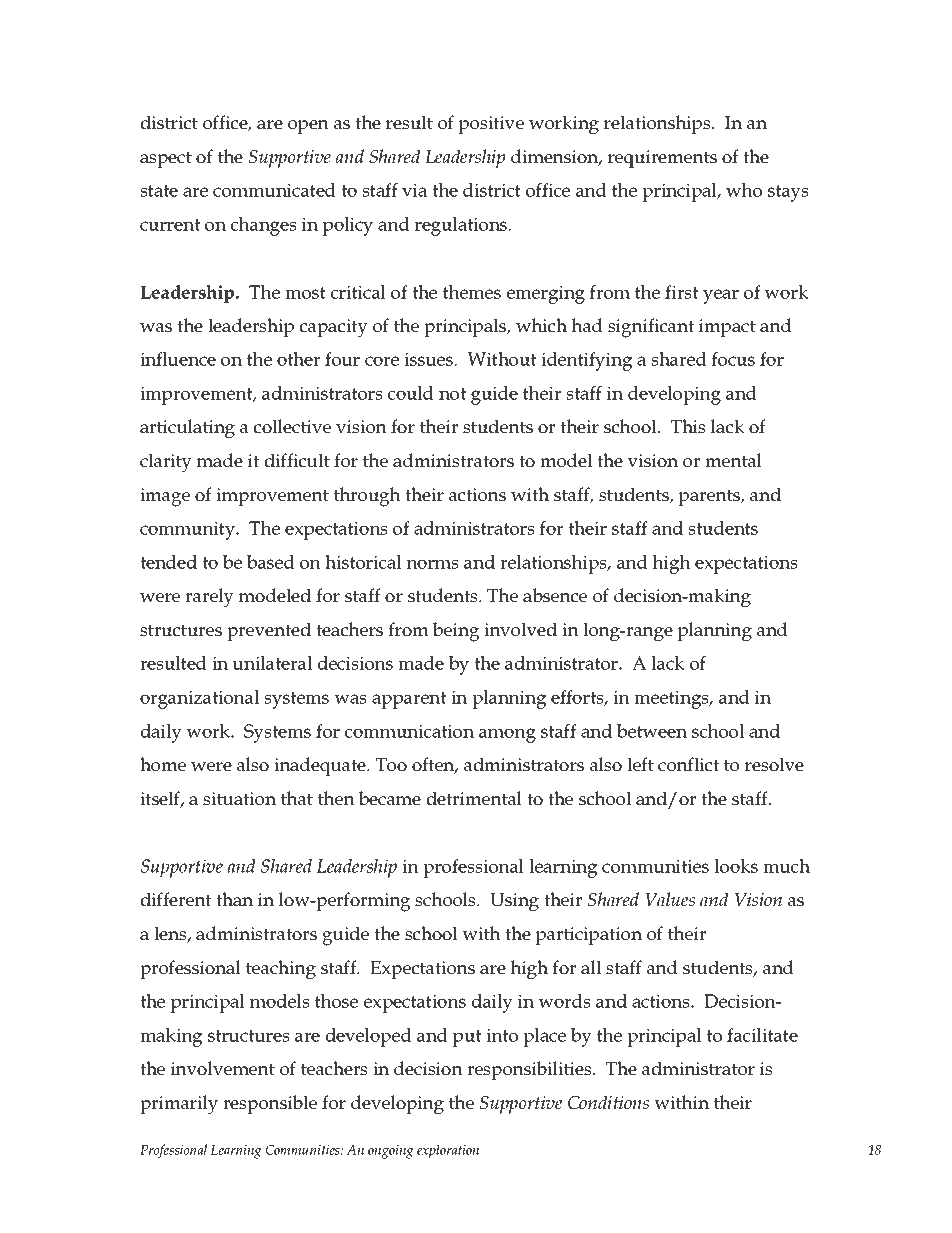 The width and height of the screenshot is (952, 1233). I want to click on requirements, so click(662, 159).
